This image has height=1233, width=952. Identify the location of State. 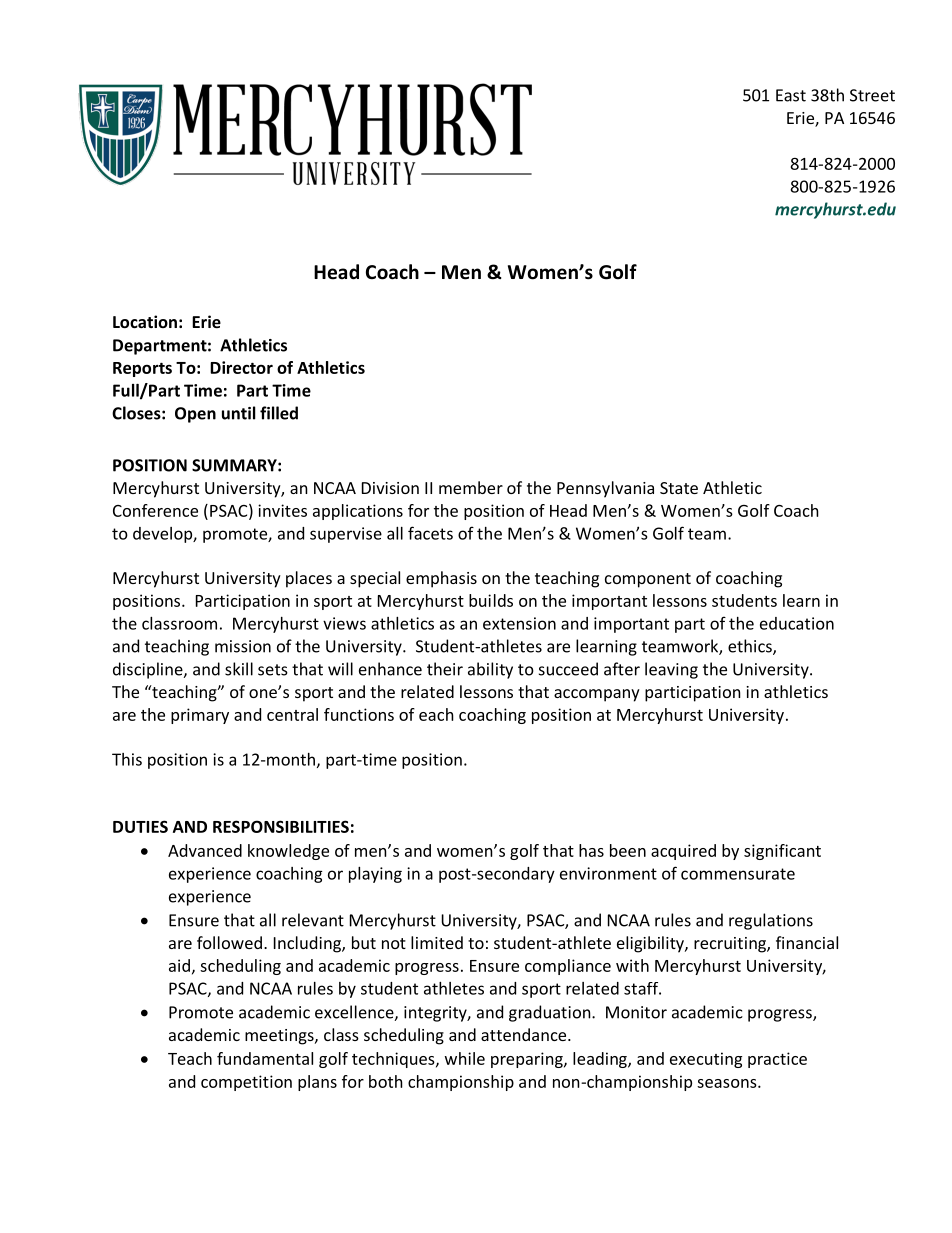
(679, 488).
